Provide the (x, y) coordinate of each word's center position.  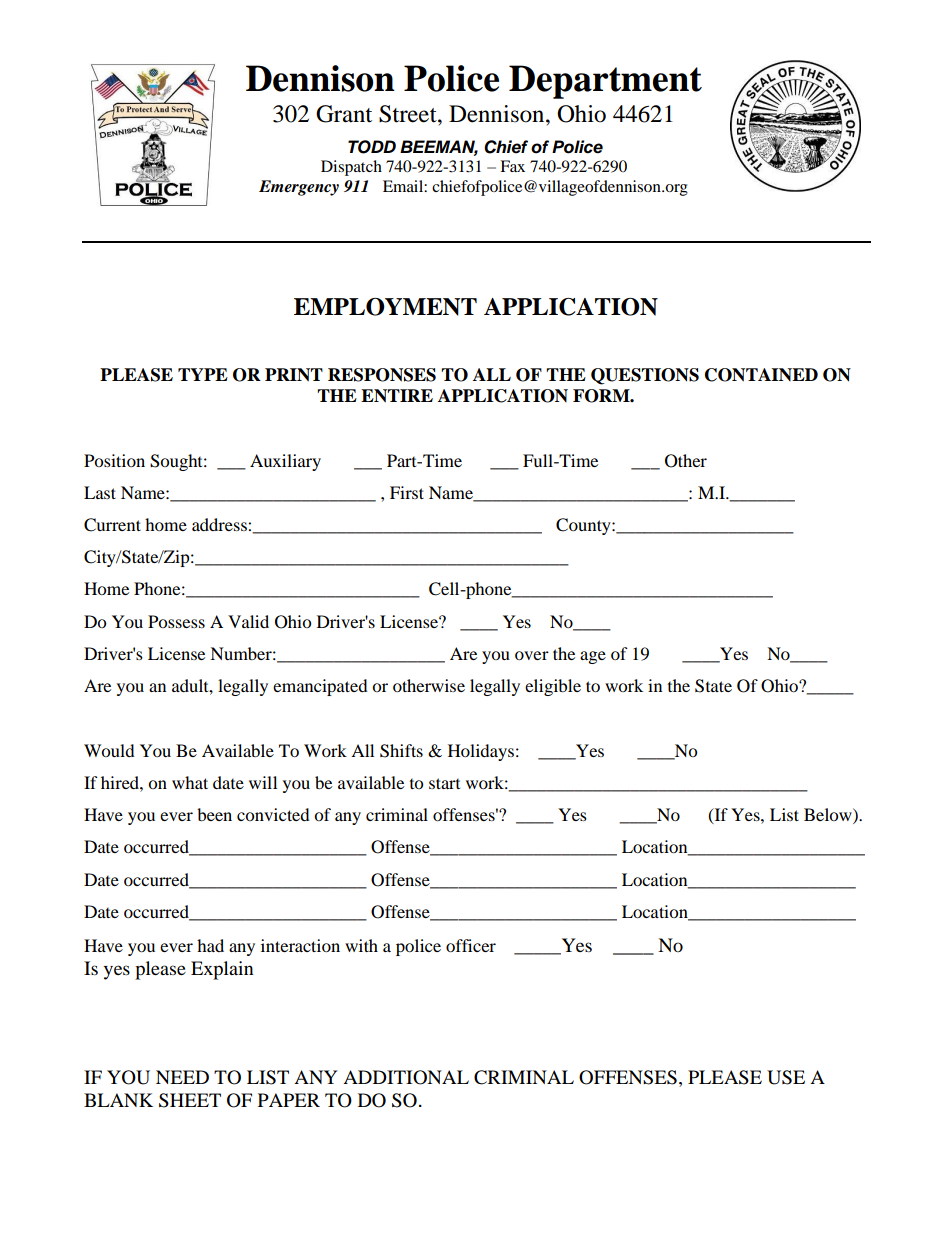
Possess (176, 621)
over (532, 655)
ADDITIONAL (406, 1077)
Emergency (299, 188)
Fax (512, 166)
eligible (553, 687)
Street (409, 114)
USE (786, 1077)
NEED (182, 1077)
